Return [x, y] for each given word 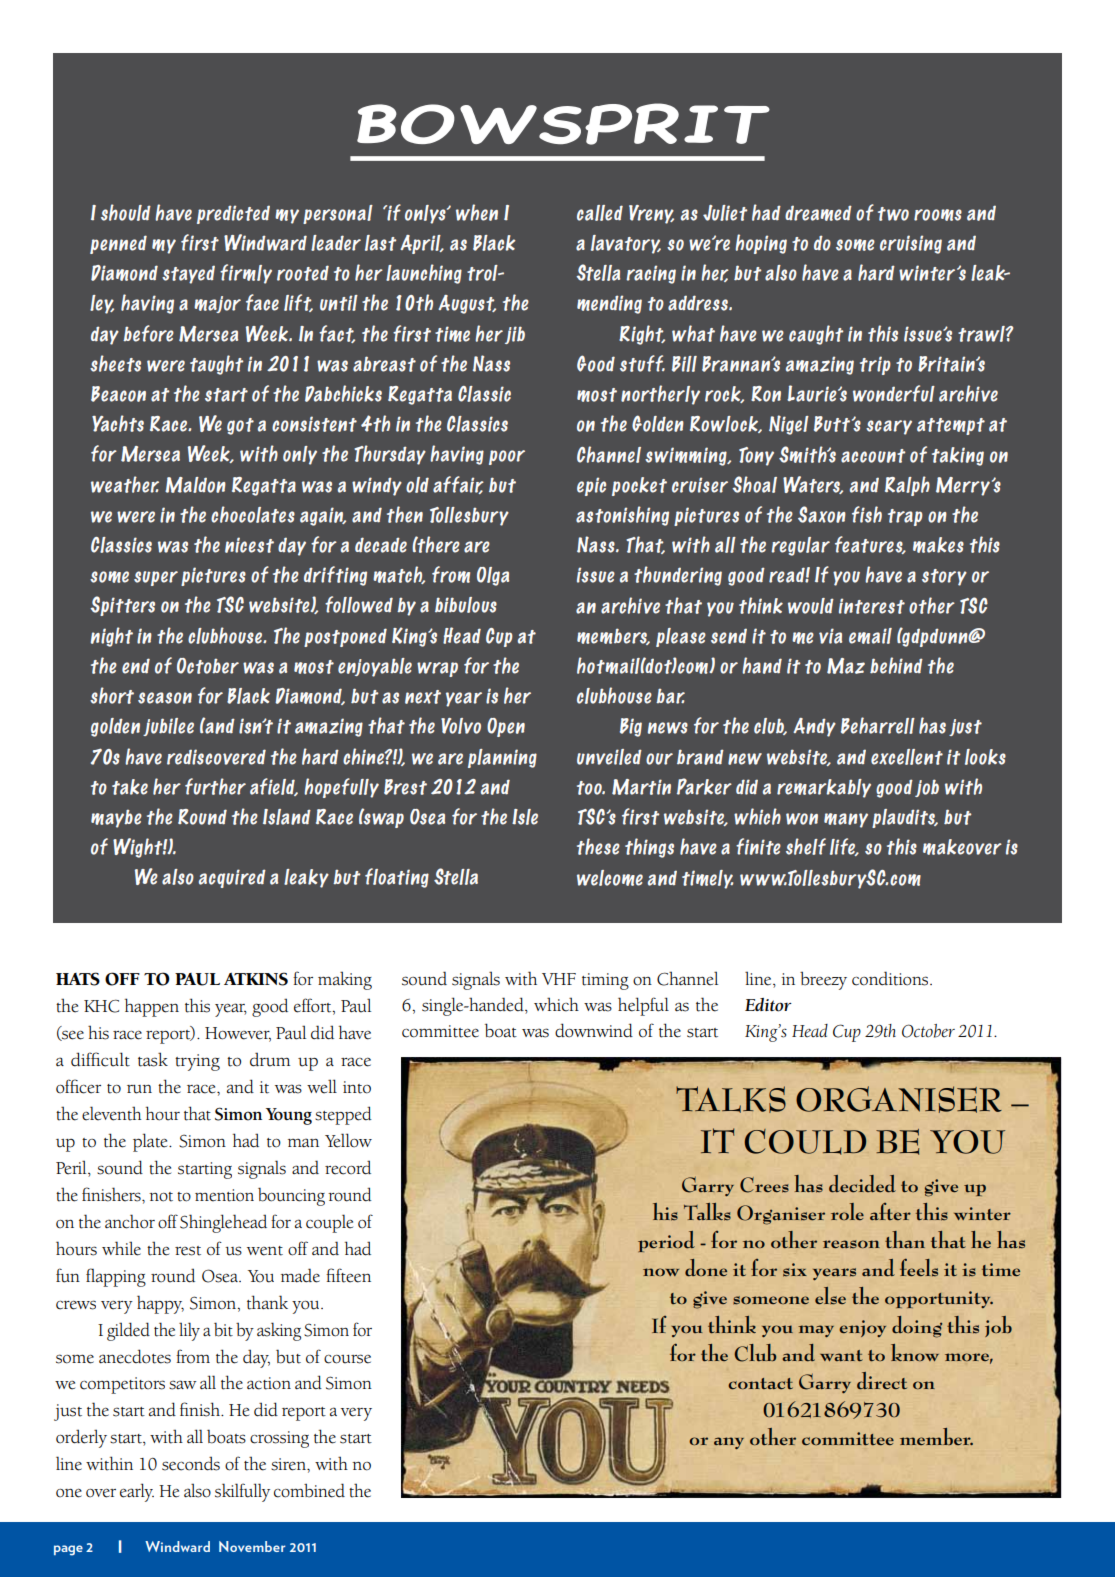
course [347, 1359]
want [841, 1356]
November [252, 1546]
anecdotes [135, 1356]
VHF [559, 979]
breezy [823, 981]
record [348, 1167]
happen [152, 1007]
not [161, 1197]
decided [862, 1184]
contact [760, 1384]
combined [309, 1490]
